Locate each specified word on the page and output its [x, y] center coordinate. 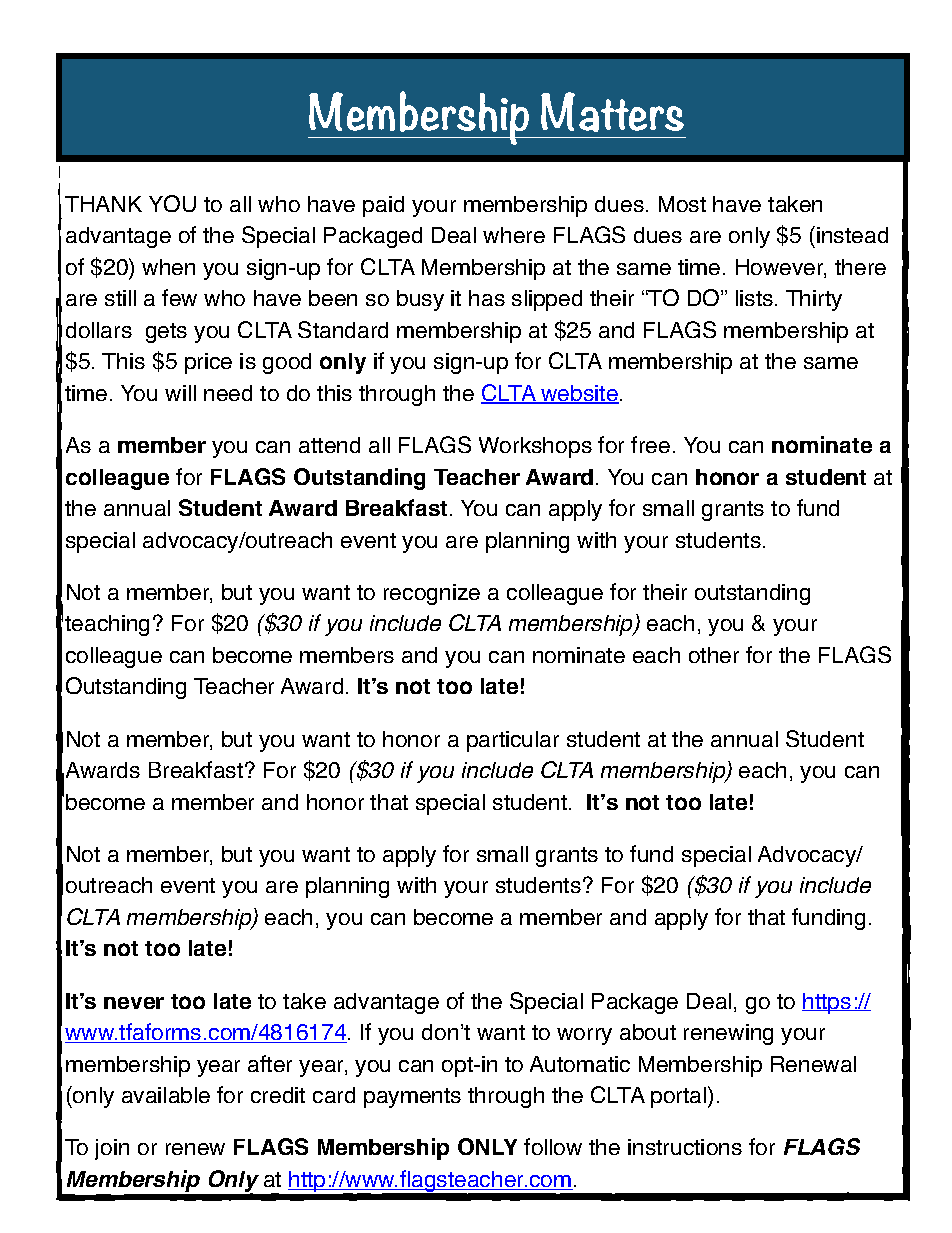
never [134, 1003]
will [180, 393]
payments [412, 1098]
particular [513, 741]
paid [383, 206]
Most [682, 204]
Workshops [535, 447]
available [166, 1095]
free [650, 444]
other [714, 655]
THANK [103, 204]
